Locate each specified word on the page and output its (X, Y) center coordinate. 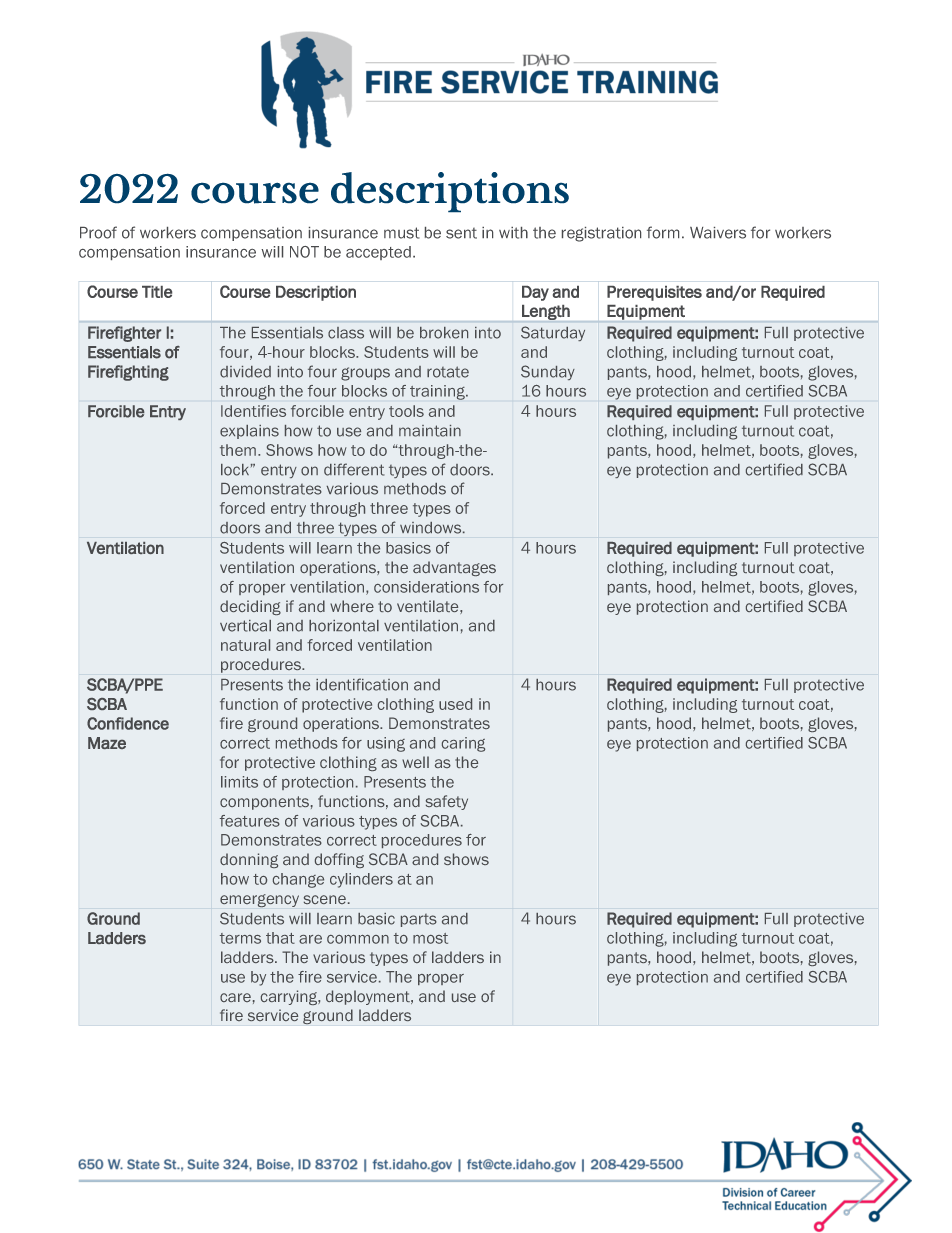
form (663, 232)
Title (157, 292)
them (239, 450)
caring (463, 744)
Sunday (548, 372)
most (430, 938)
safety (447, 802)
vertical (245, 626)
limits (239, 782)
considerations (426, 587)
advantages (454, 568)
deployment (369, 997)
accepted (378, 253)
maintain (430, 431)
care (235, 997)
